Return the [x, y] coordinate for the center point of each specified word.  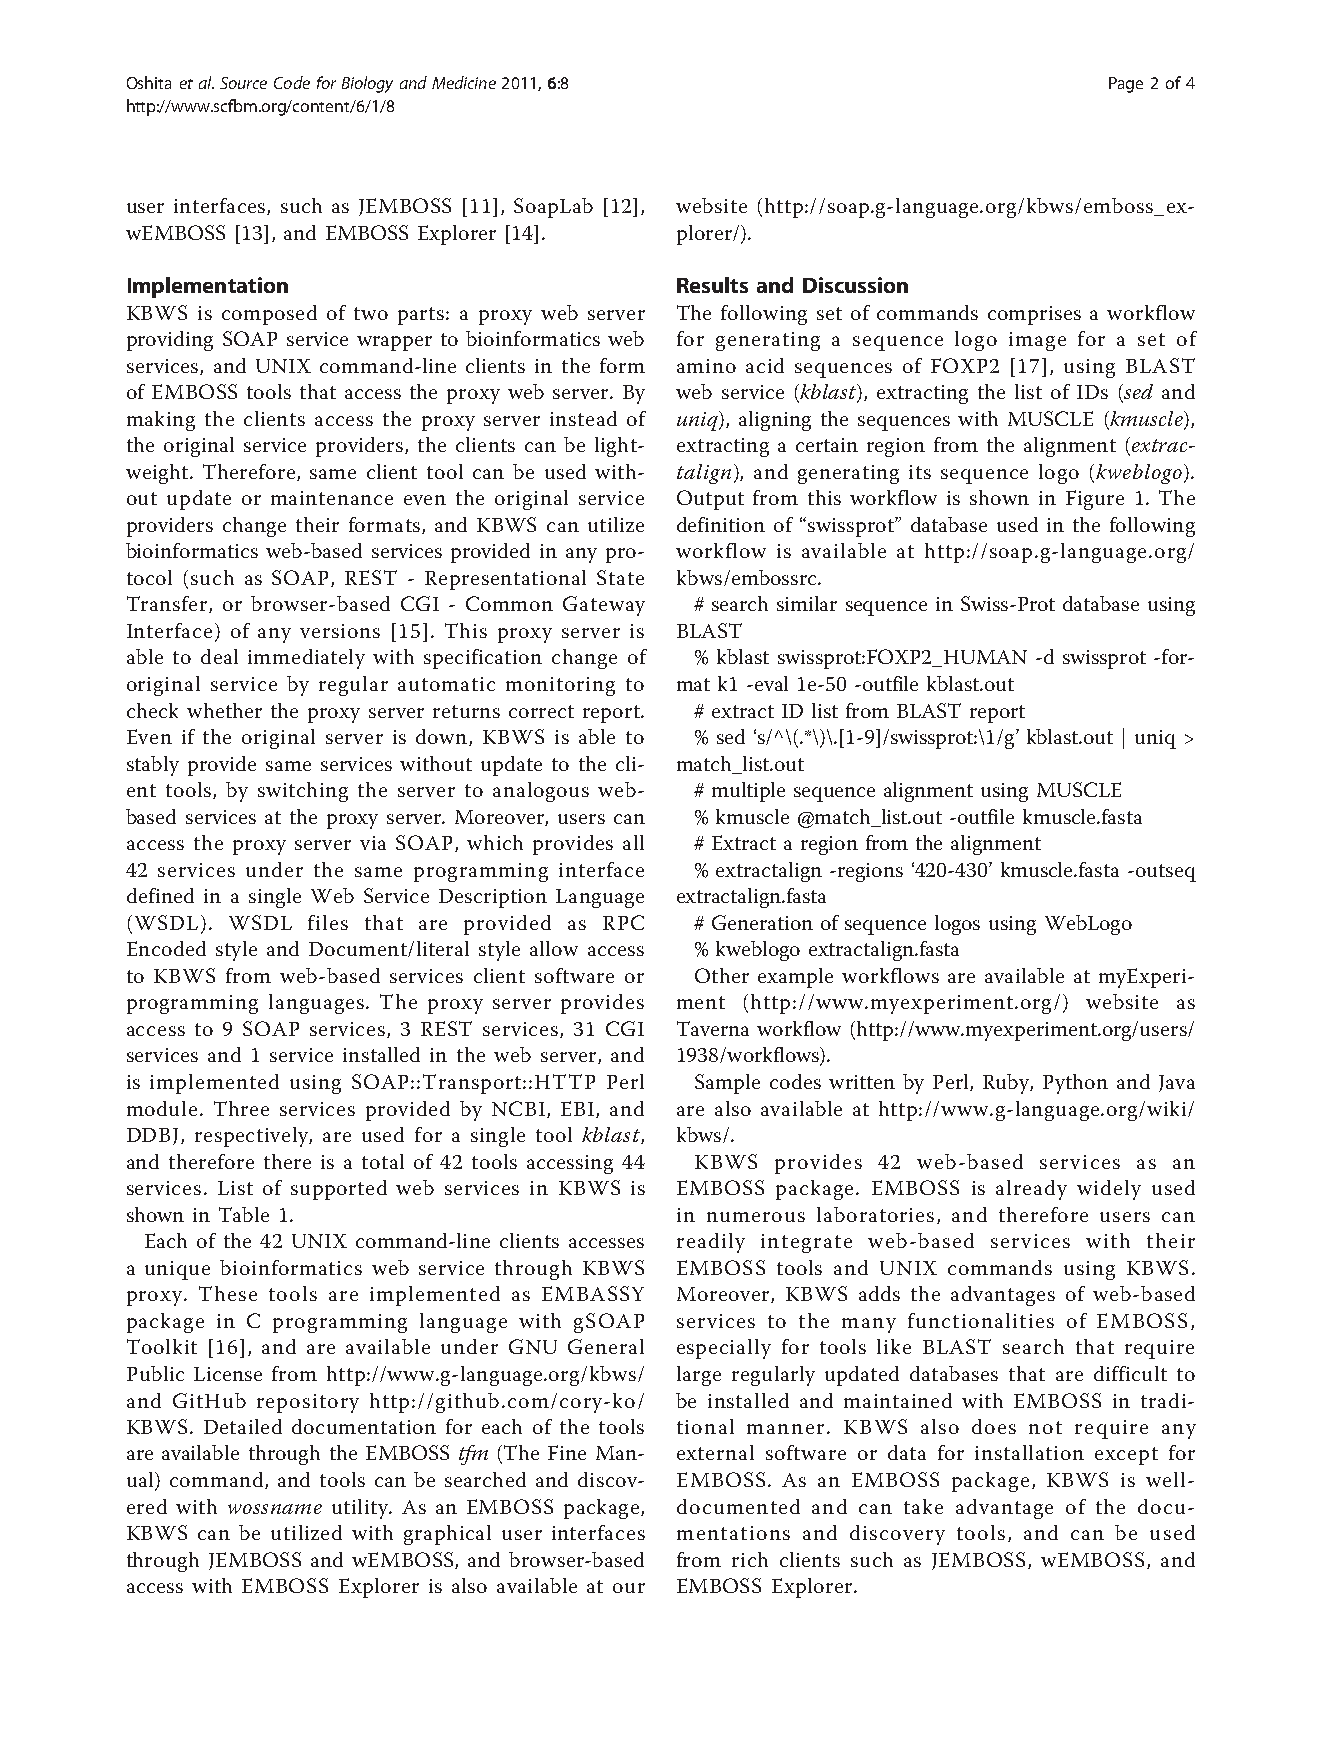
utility [361, 1509]
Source [243, 83]
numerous [756, 1217]
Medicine [464, 82]
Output [710, 500]
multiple [748, 792]
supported [339, 1190]
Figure [1095, 500]
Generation [762, 922]
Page [1126, 85]
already [1031, 1190]
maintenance [332, 498]
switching [303, 792]
